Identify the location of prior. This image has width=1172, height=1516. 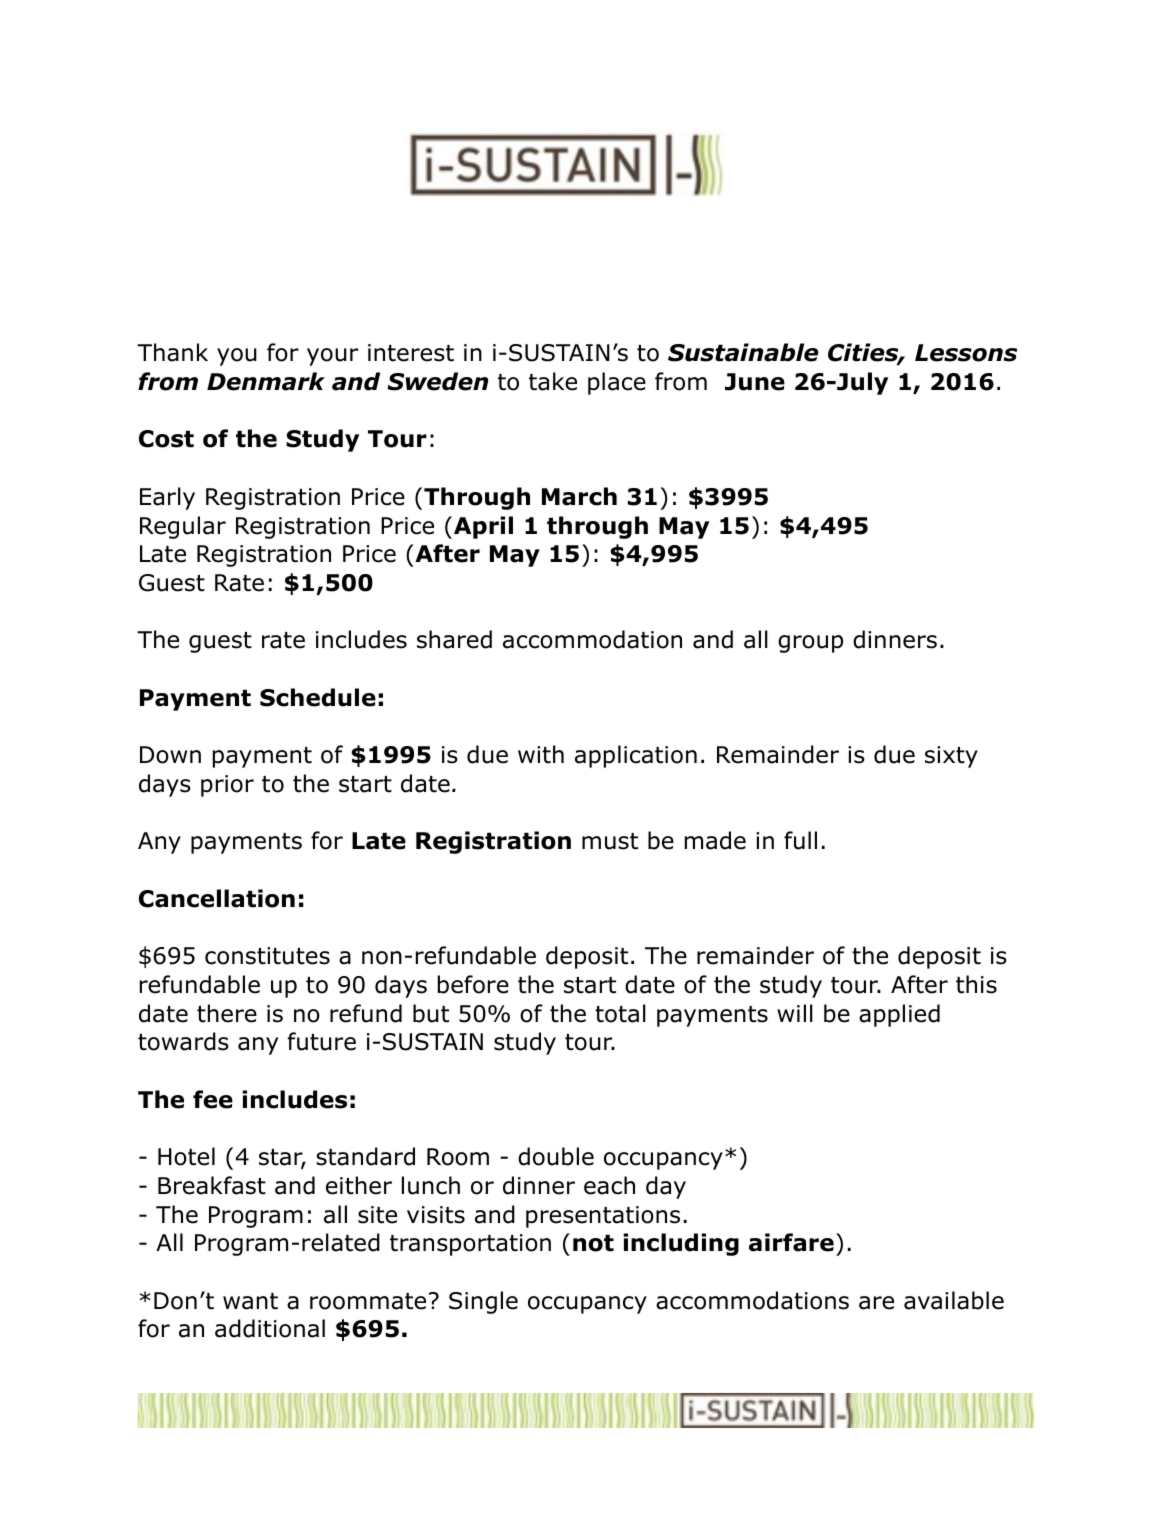
(227, 786).
